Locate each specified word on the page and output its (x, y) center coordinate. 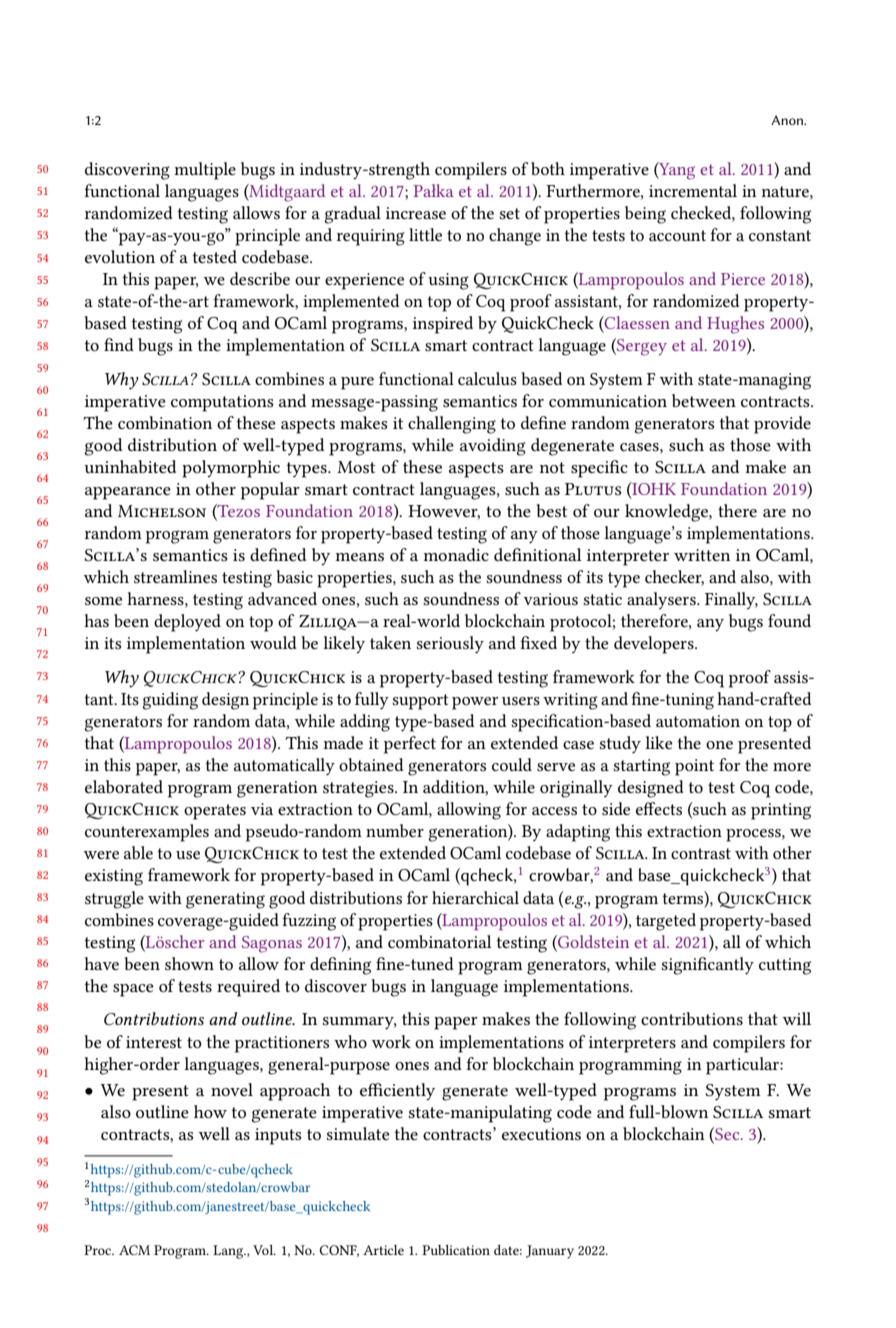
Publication (456, 1250)
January (550, 1252)
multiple (205, 171)
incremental (693, 190)
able (138, 852)
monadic (456, 554)
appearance (128, 493)
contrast (701, 853)
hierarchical (475, 897)
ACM (134, 1250)
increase (416, 213)
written (702, 555)
